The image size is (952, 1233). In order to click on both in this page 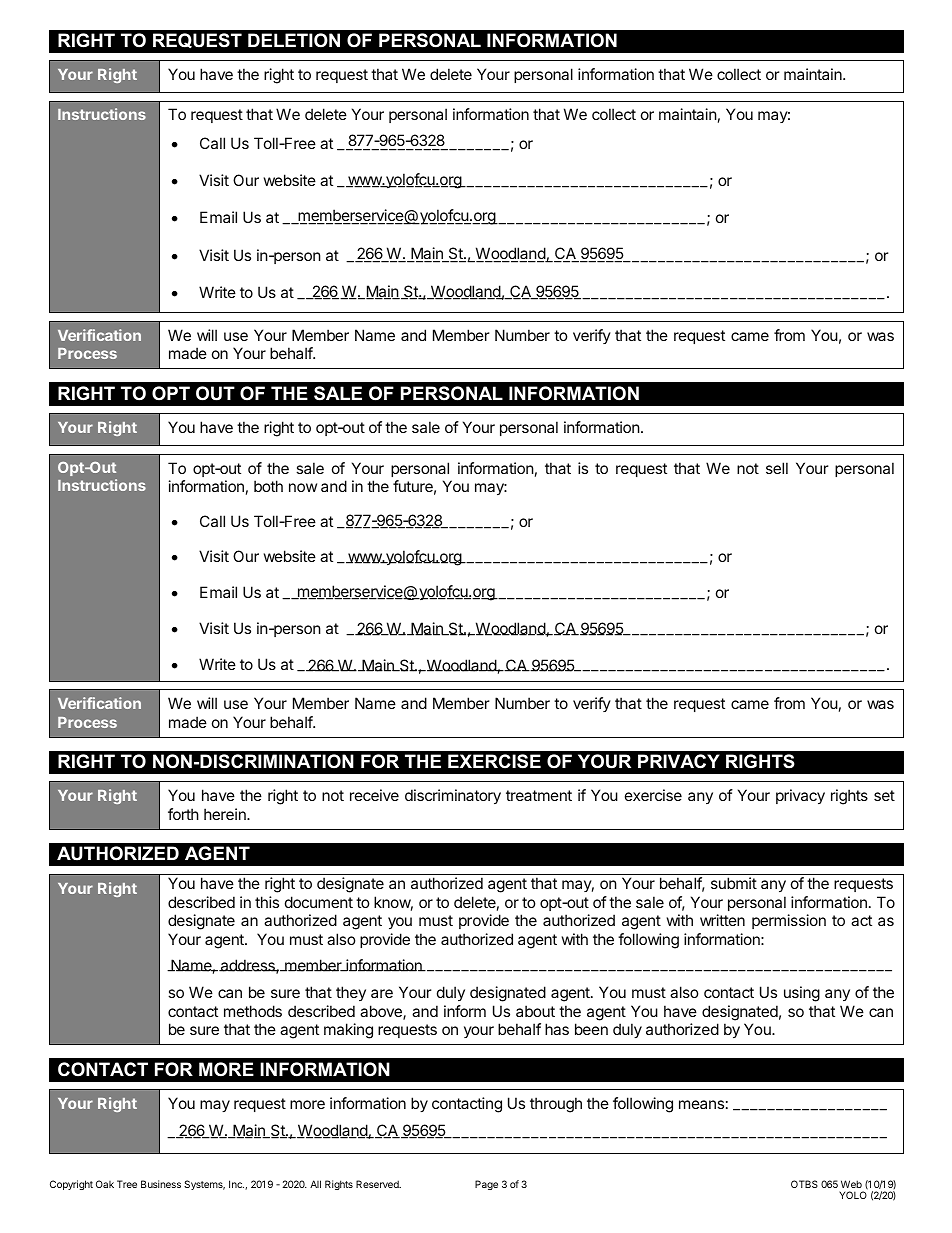, I will do `click(268, 486)`.
